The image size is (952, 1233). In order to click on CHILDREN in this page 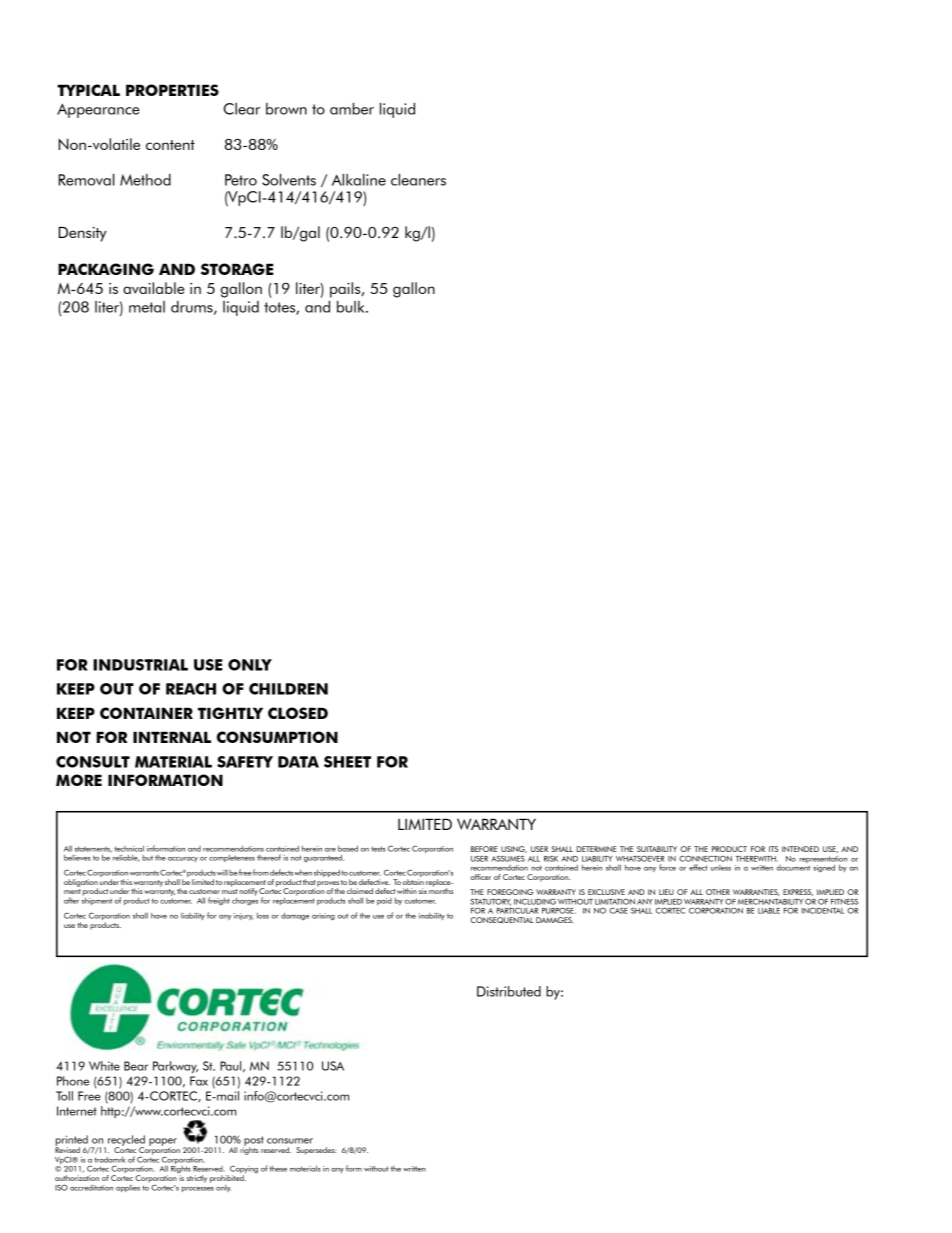, I will do `click(288, 689)`.
